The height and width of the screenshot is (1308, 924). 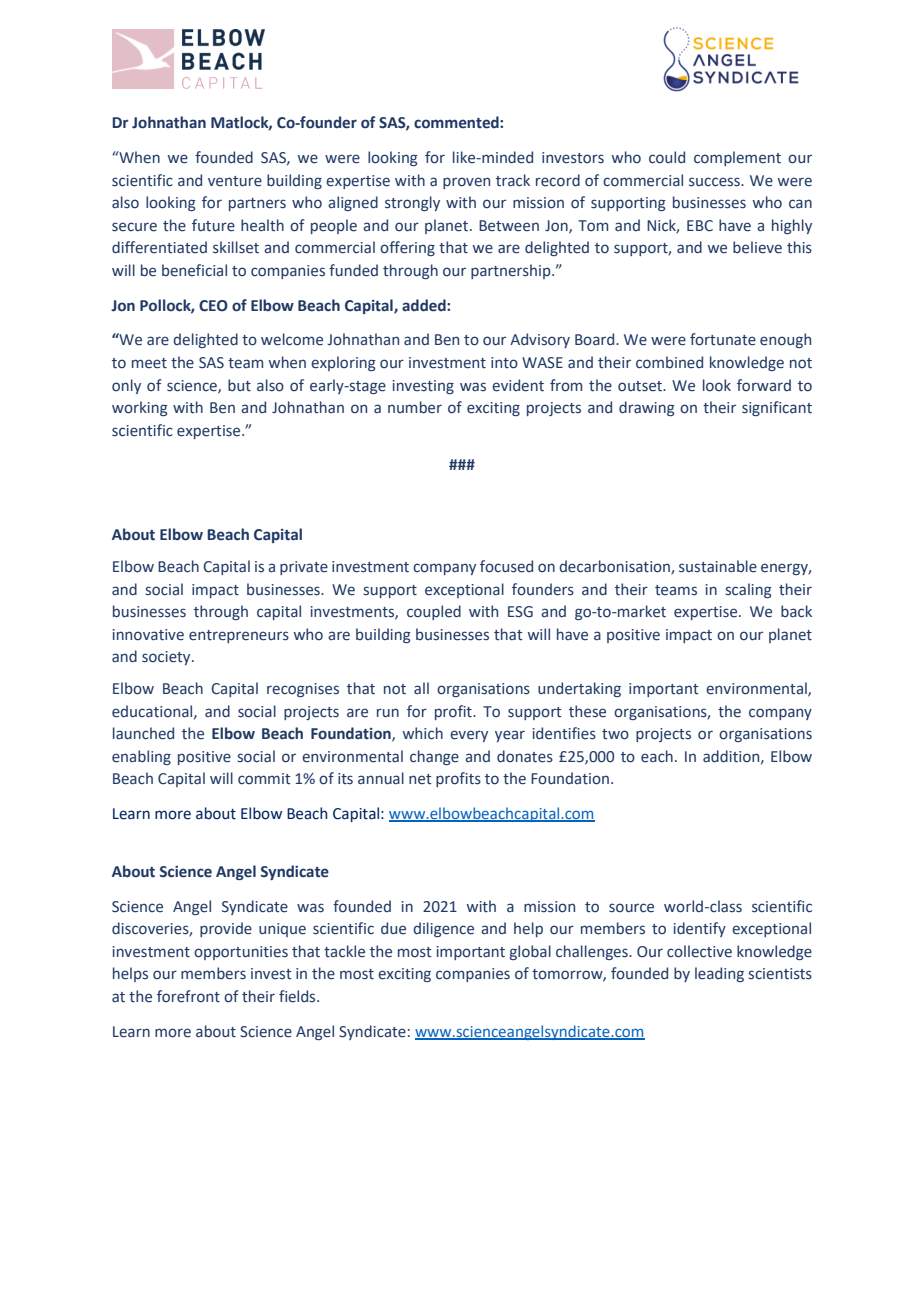 I want to click on complement, so click(x=737, y=158).
